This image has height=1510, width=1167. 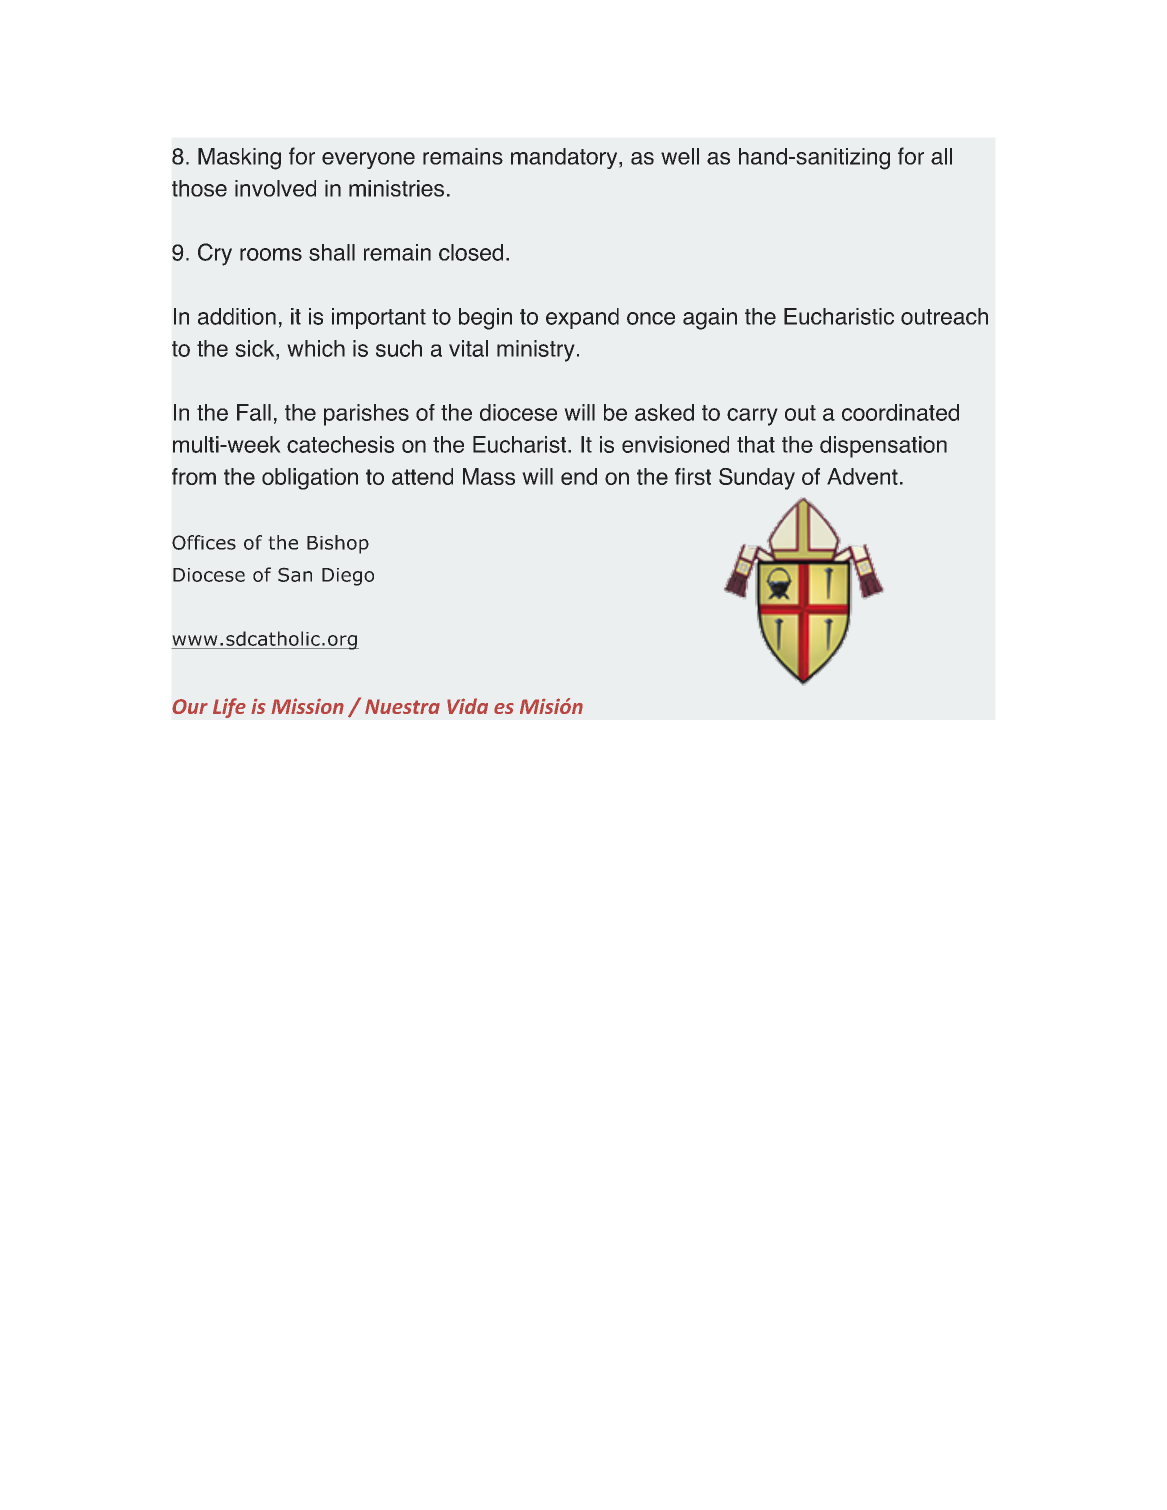 What do you see at coordinates (664, 412) in the image?
I see `asked` at bounding box center [664, 412].
